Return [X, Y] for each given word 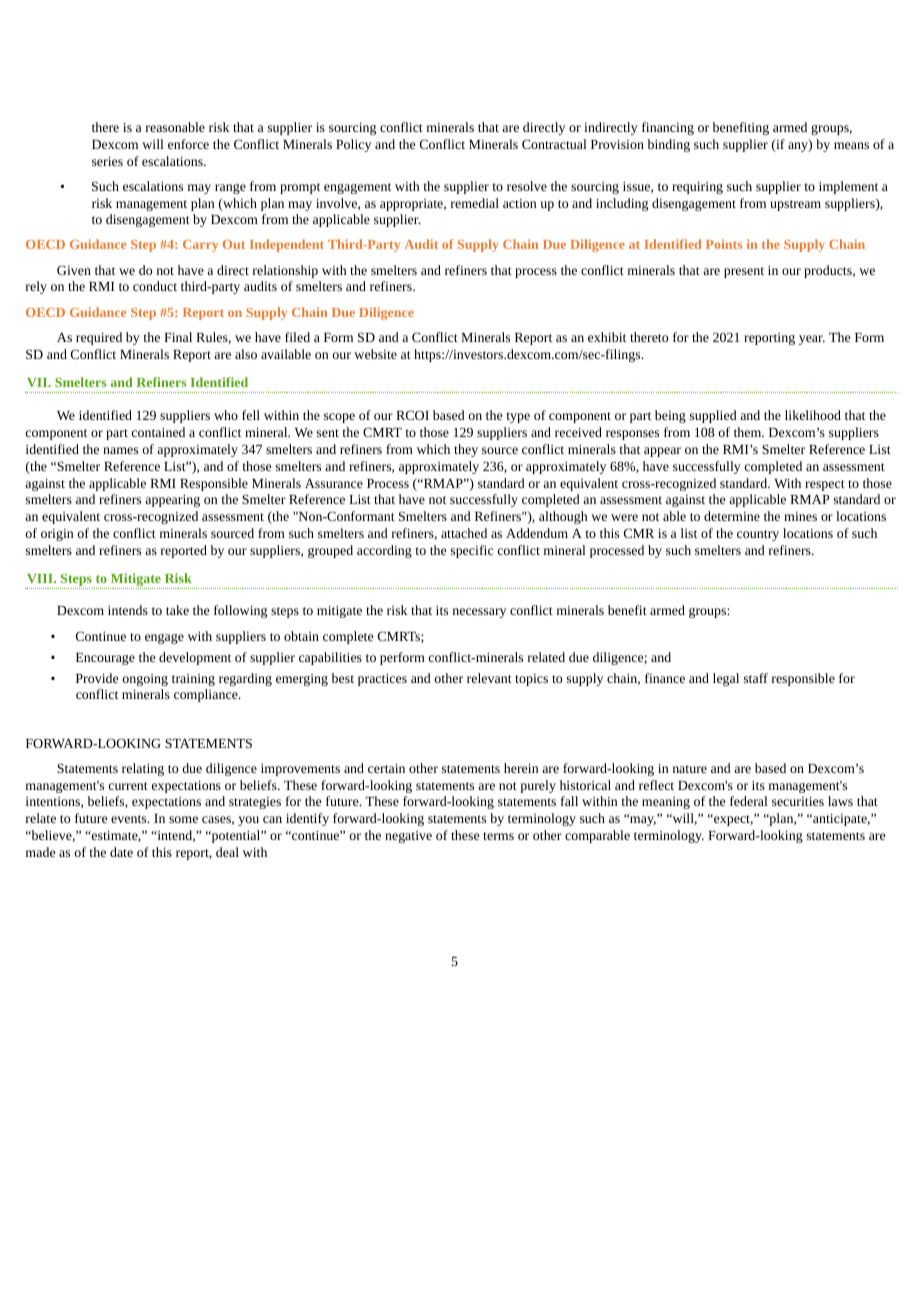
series [107, 161]
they [466, 450]
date [121, 852]
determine [732, 516]
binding [669, 145]
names [120, 450]
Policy [353, 145]
